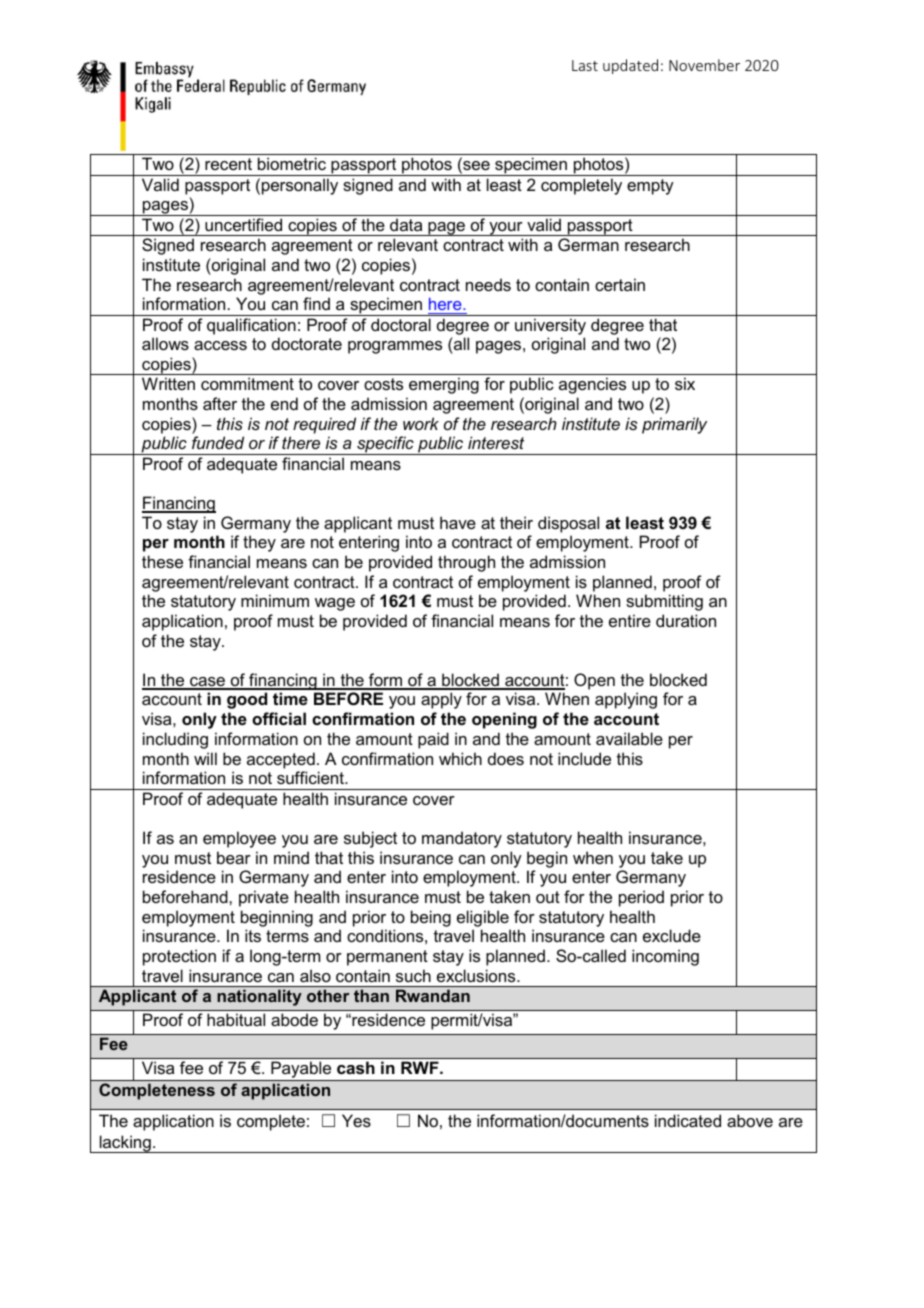 This screenshot has width=924, height=1308. Describe the element at coordinates (125, 1144) in the screenshot. I see `lacking` at that location.
